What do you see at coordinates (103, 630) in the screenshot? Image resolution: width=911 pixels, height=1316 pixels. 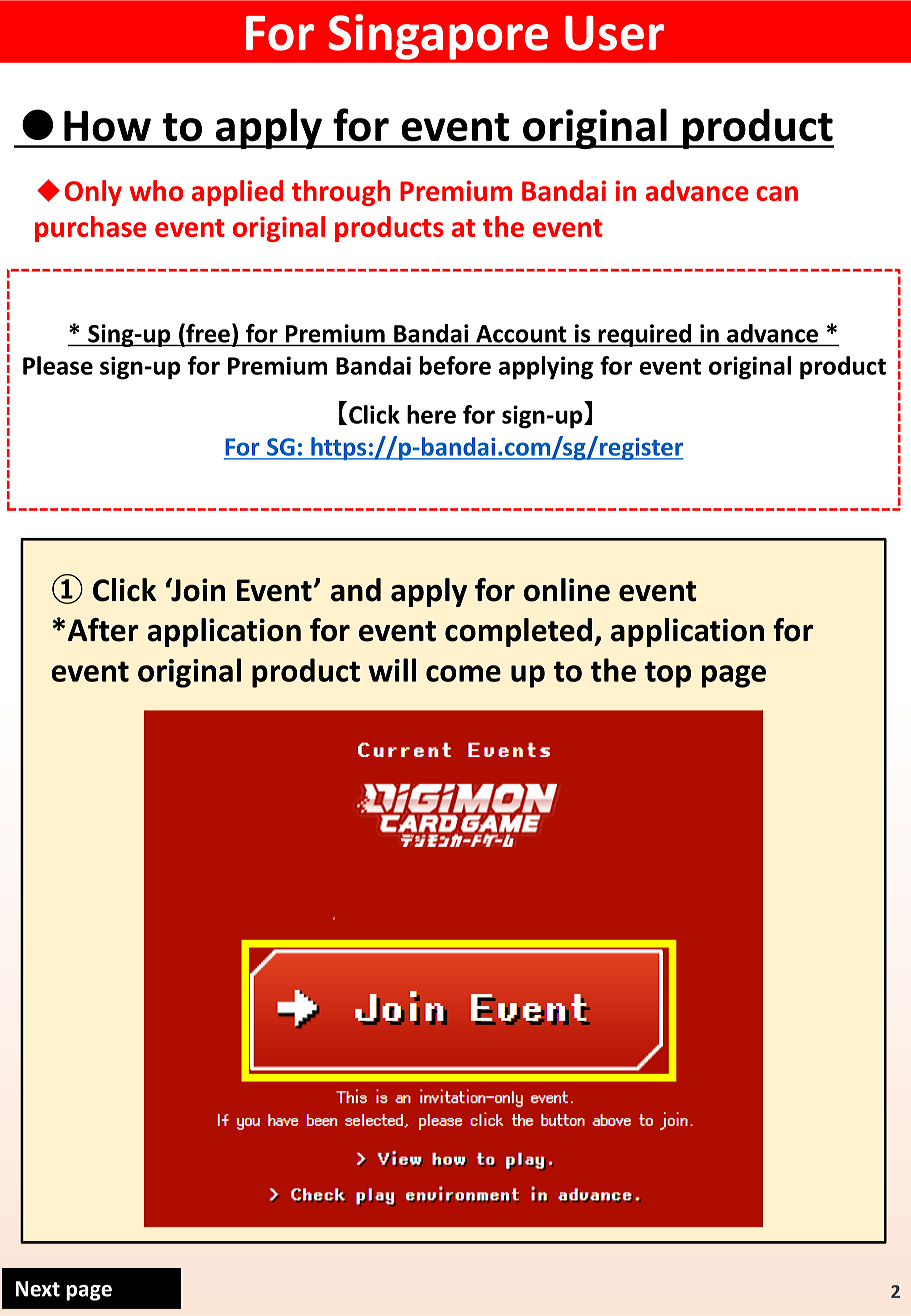 I see `After` at bounding box center [103, 630].
